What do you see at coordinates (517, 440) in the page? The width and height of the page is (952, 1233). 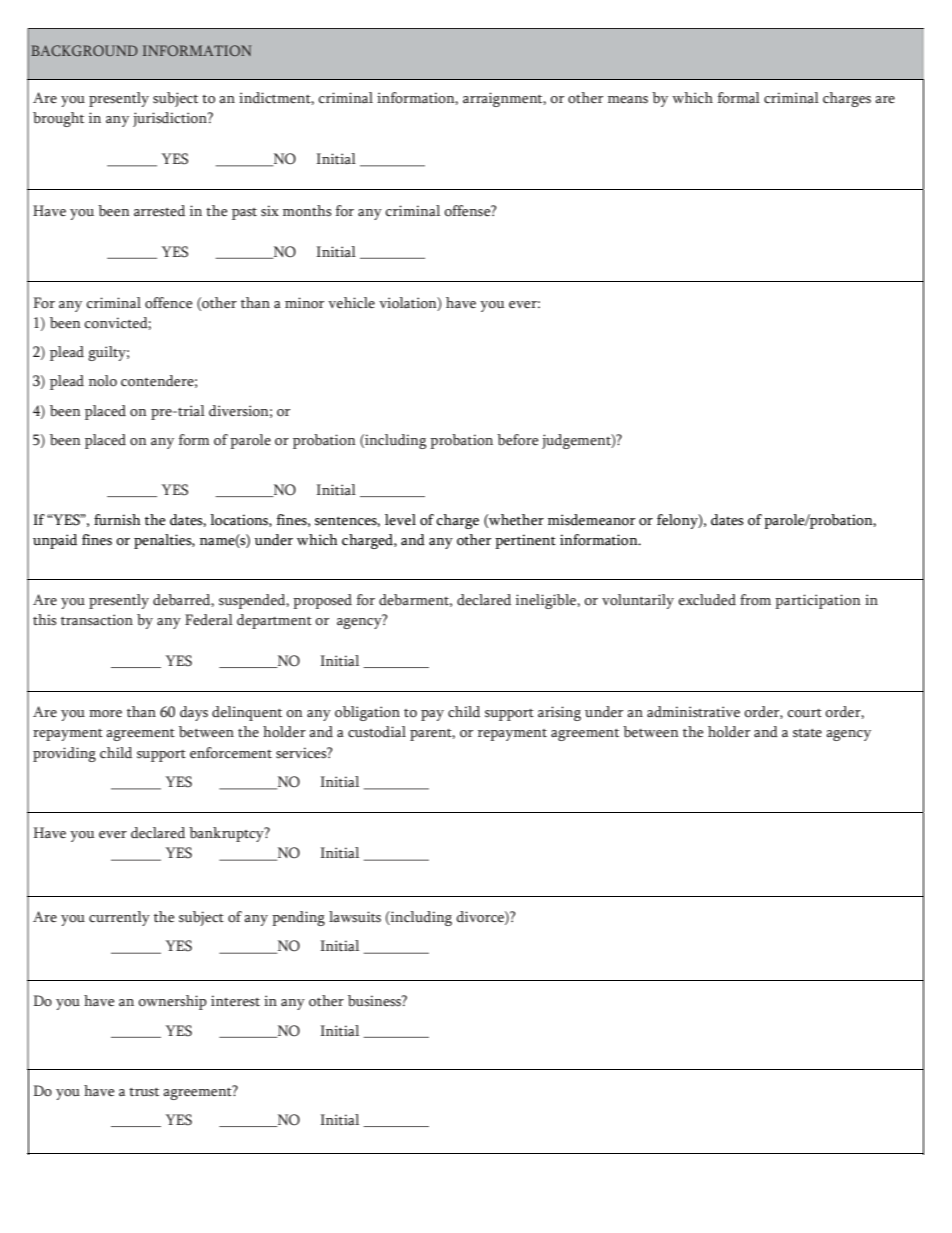 I see `before` at bounding box center [517, 440].
